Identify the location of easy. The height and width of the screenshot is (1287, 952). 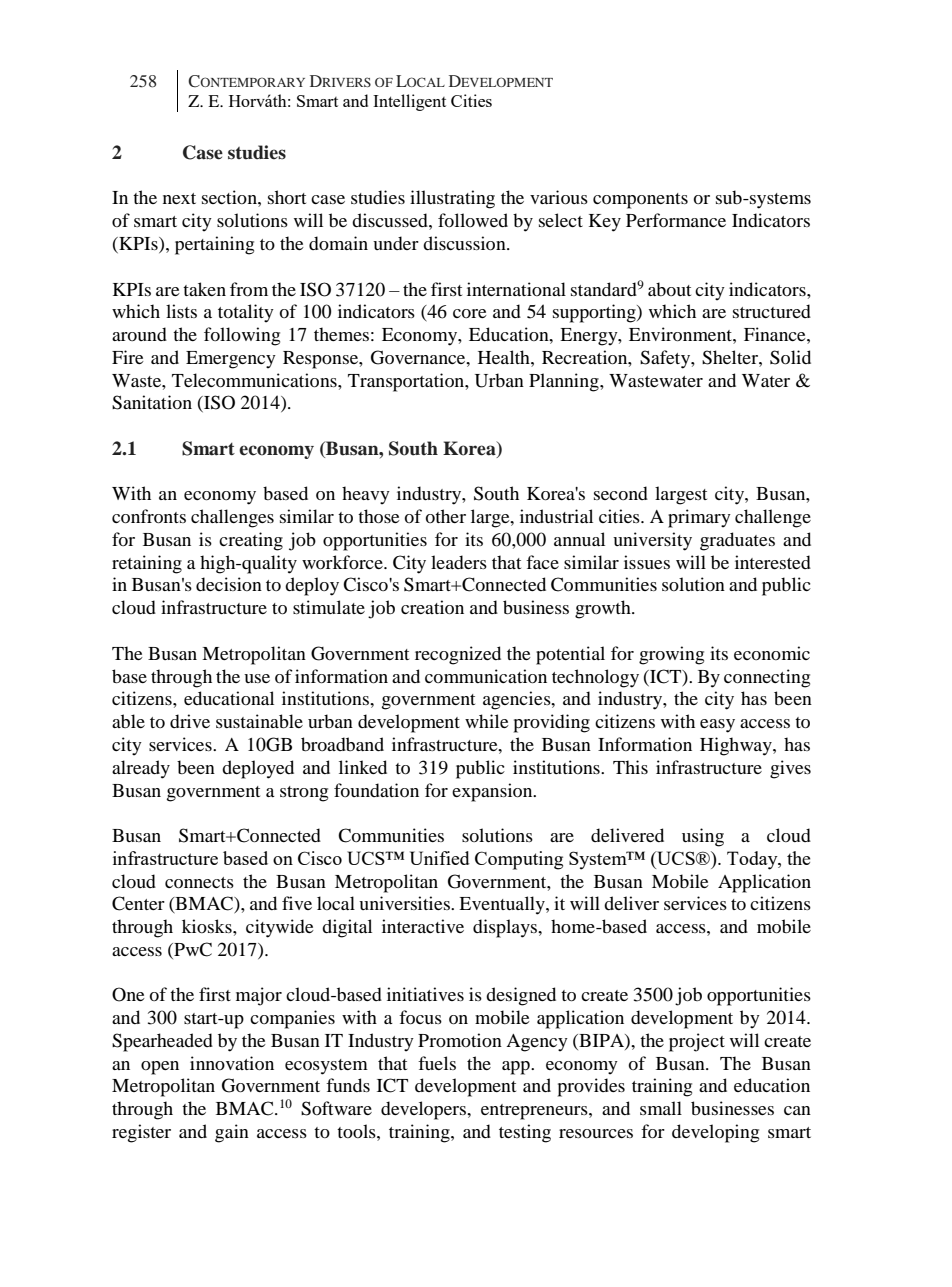
(717, 726).
